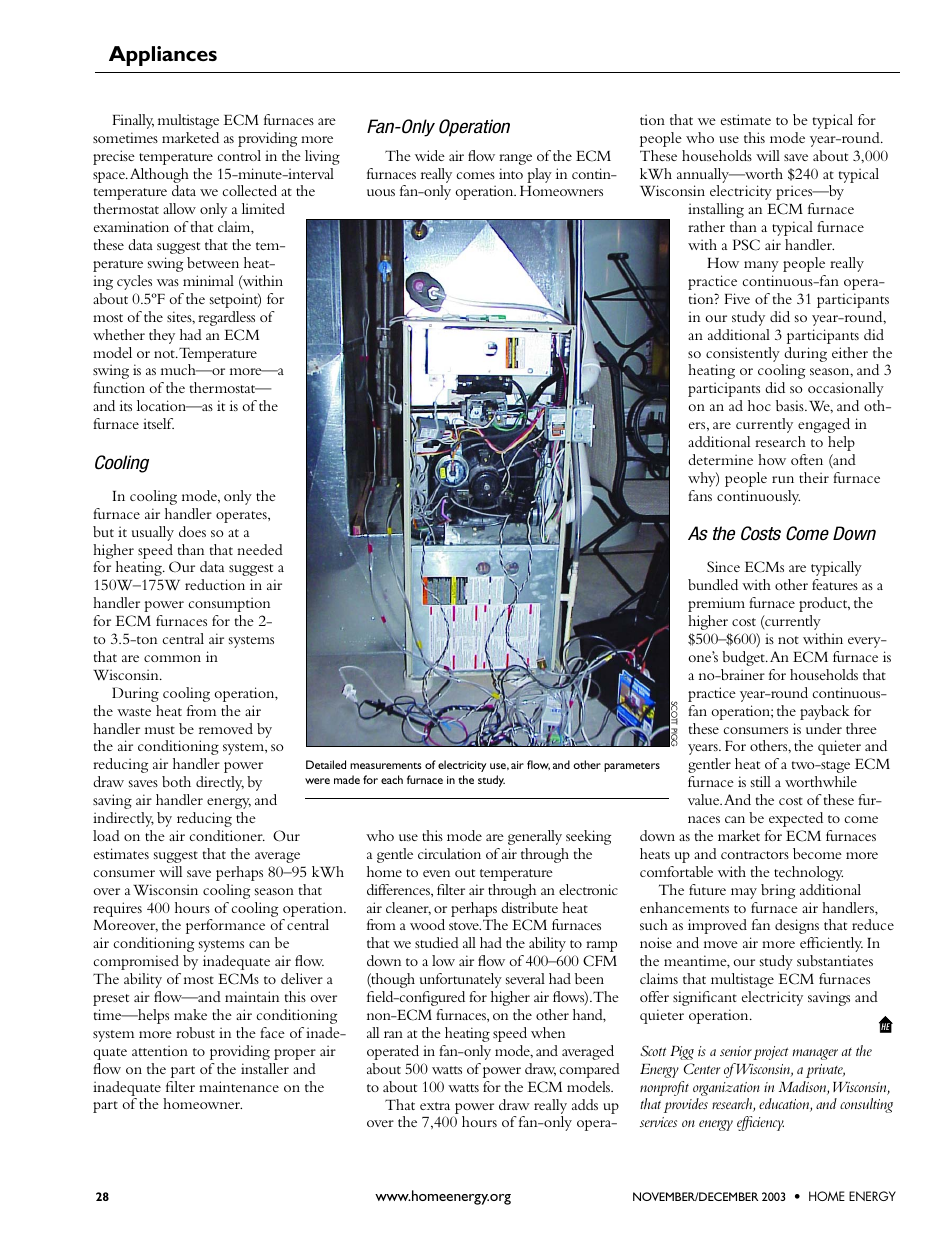  What do you see at coordinates (716, 210) in the screenshot?
I see `installing` at bounding box center [716, 210].
